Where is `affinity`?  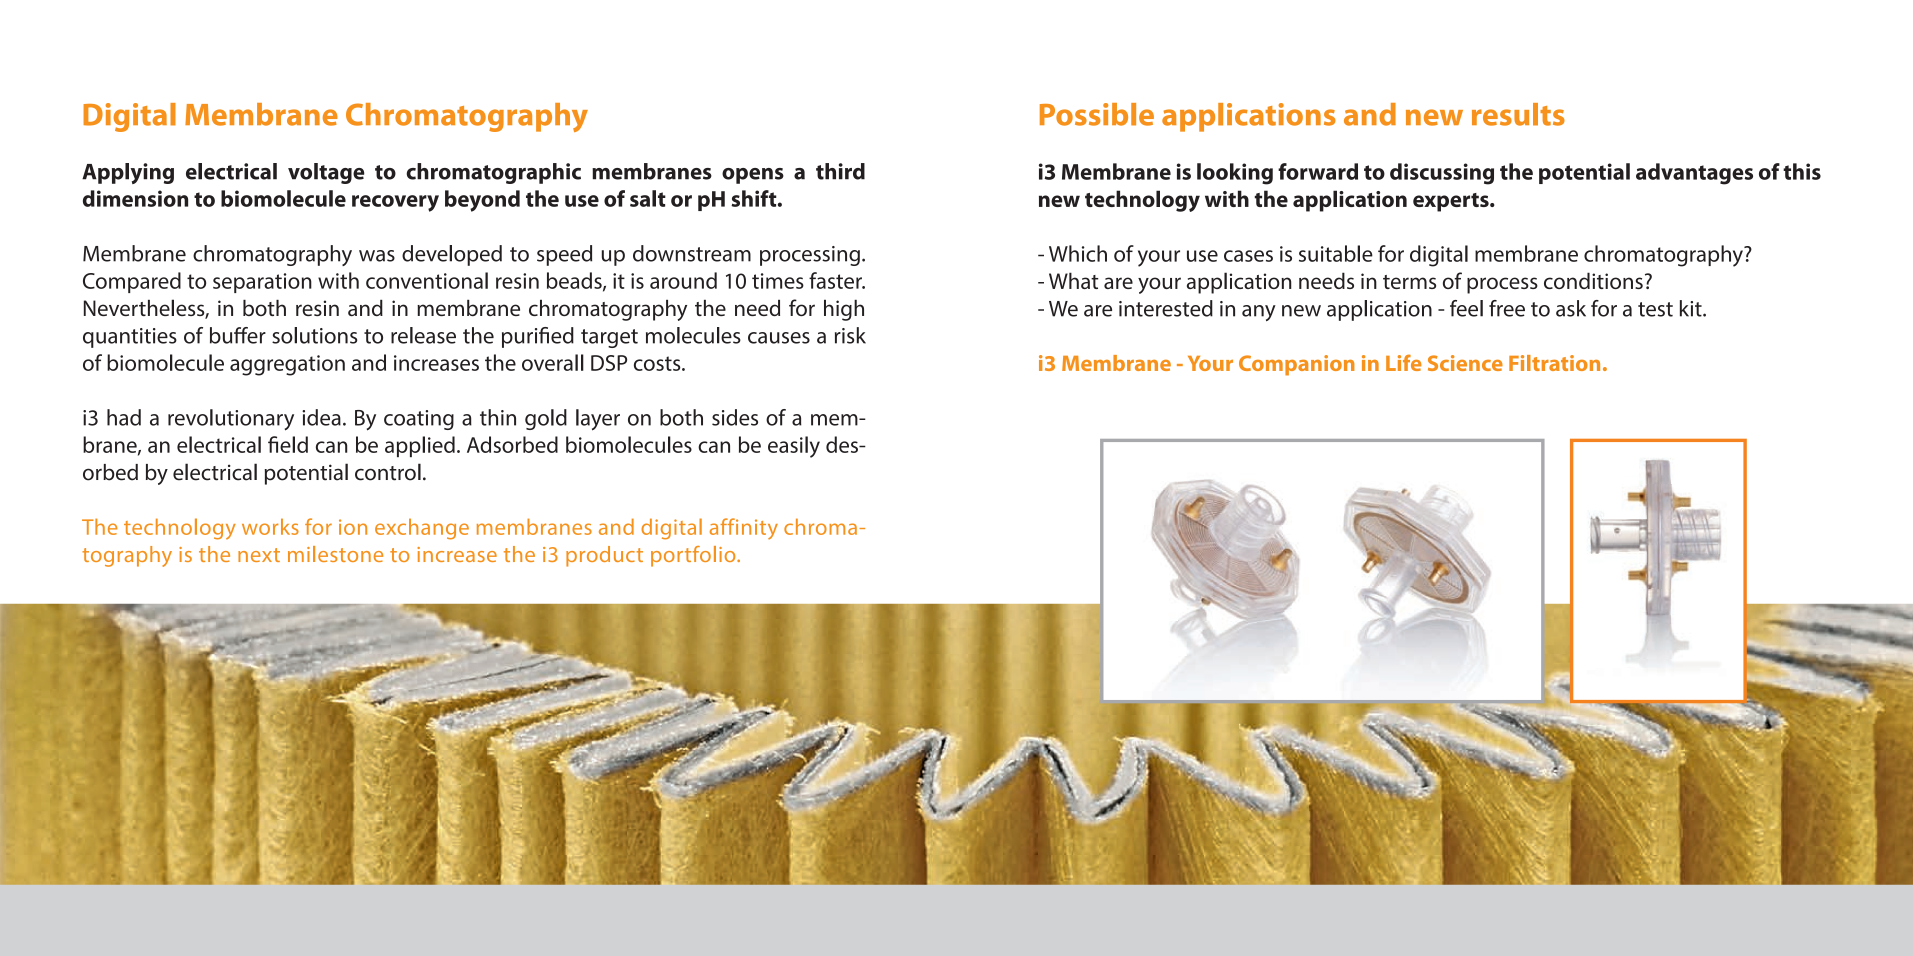 affinity is located at coordinates (744, 529).
